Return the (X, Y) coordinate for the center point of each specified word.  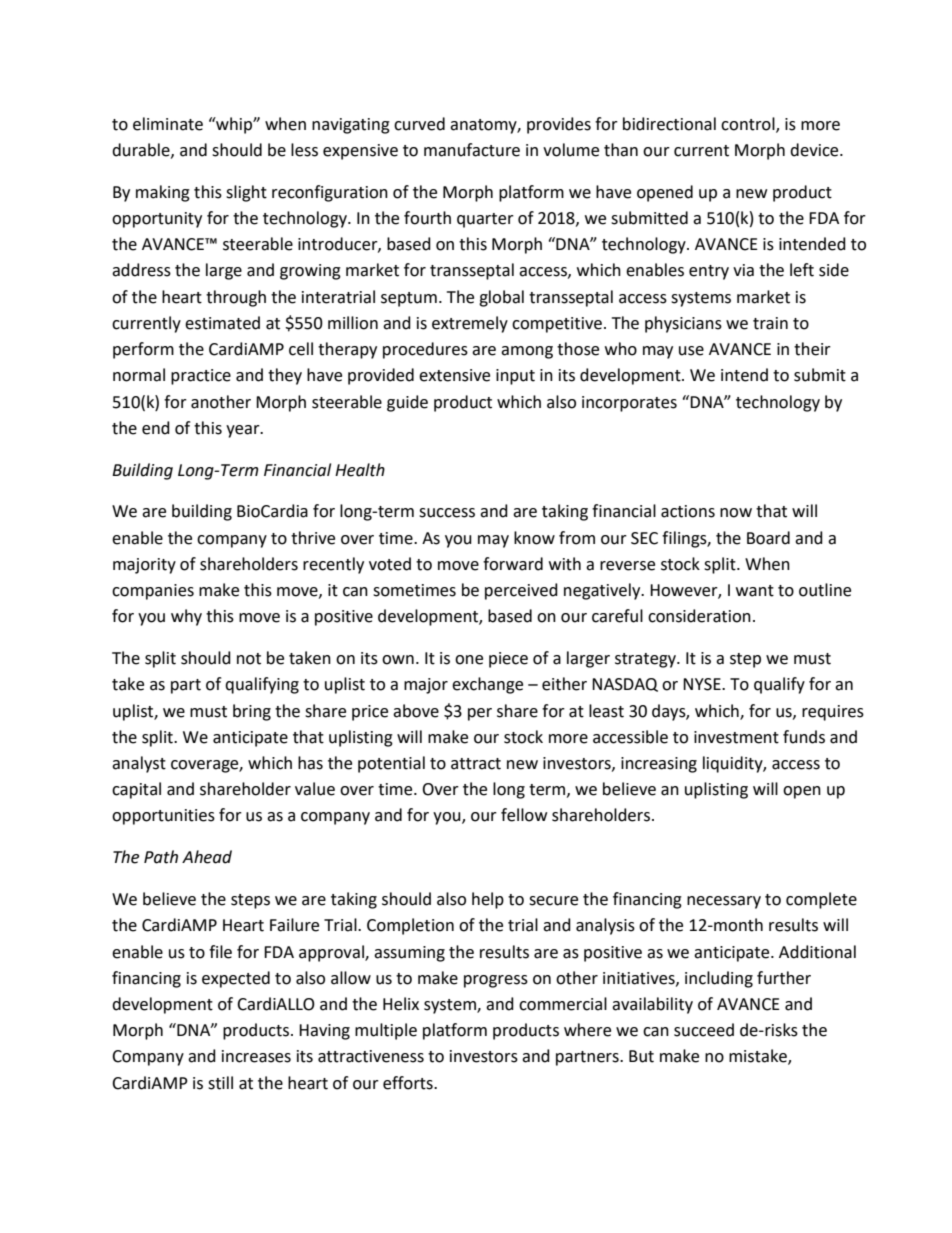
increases (256, 1056)
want (755, 591)
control (749, 124)
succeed (704, 1030)
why (186, 617)
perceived (521, 591)
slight (246, 193)
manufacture (472, 150)
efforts (409, 1083)
